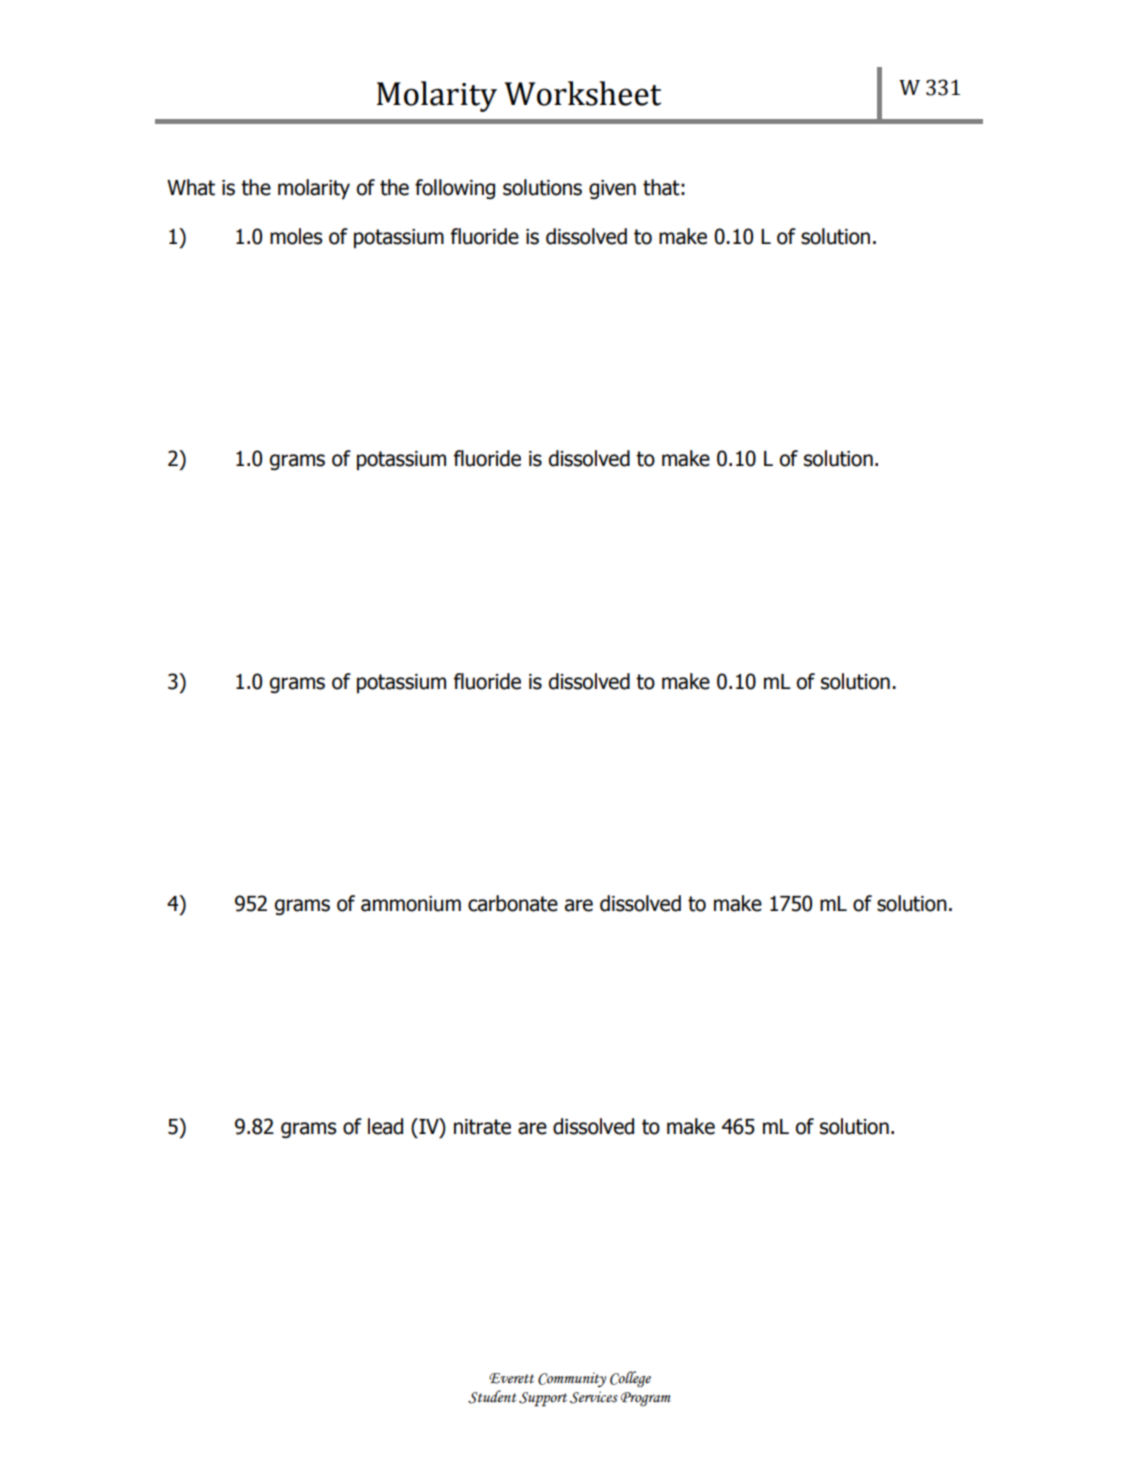 The height and width of the screenshot is (1474, 1139). Describe the element at coordinates (482, 1127) in the screenshot. I see `nitrate` at that location.
